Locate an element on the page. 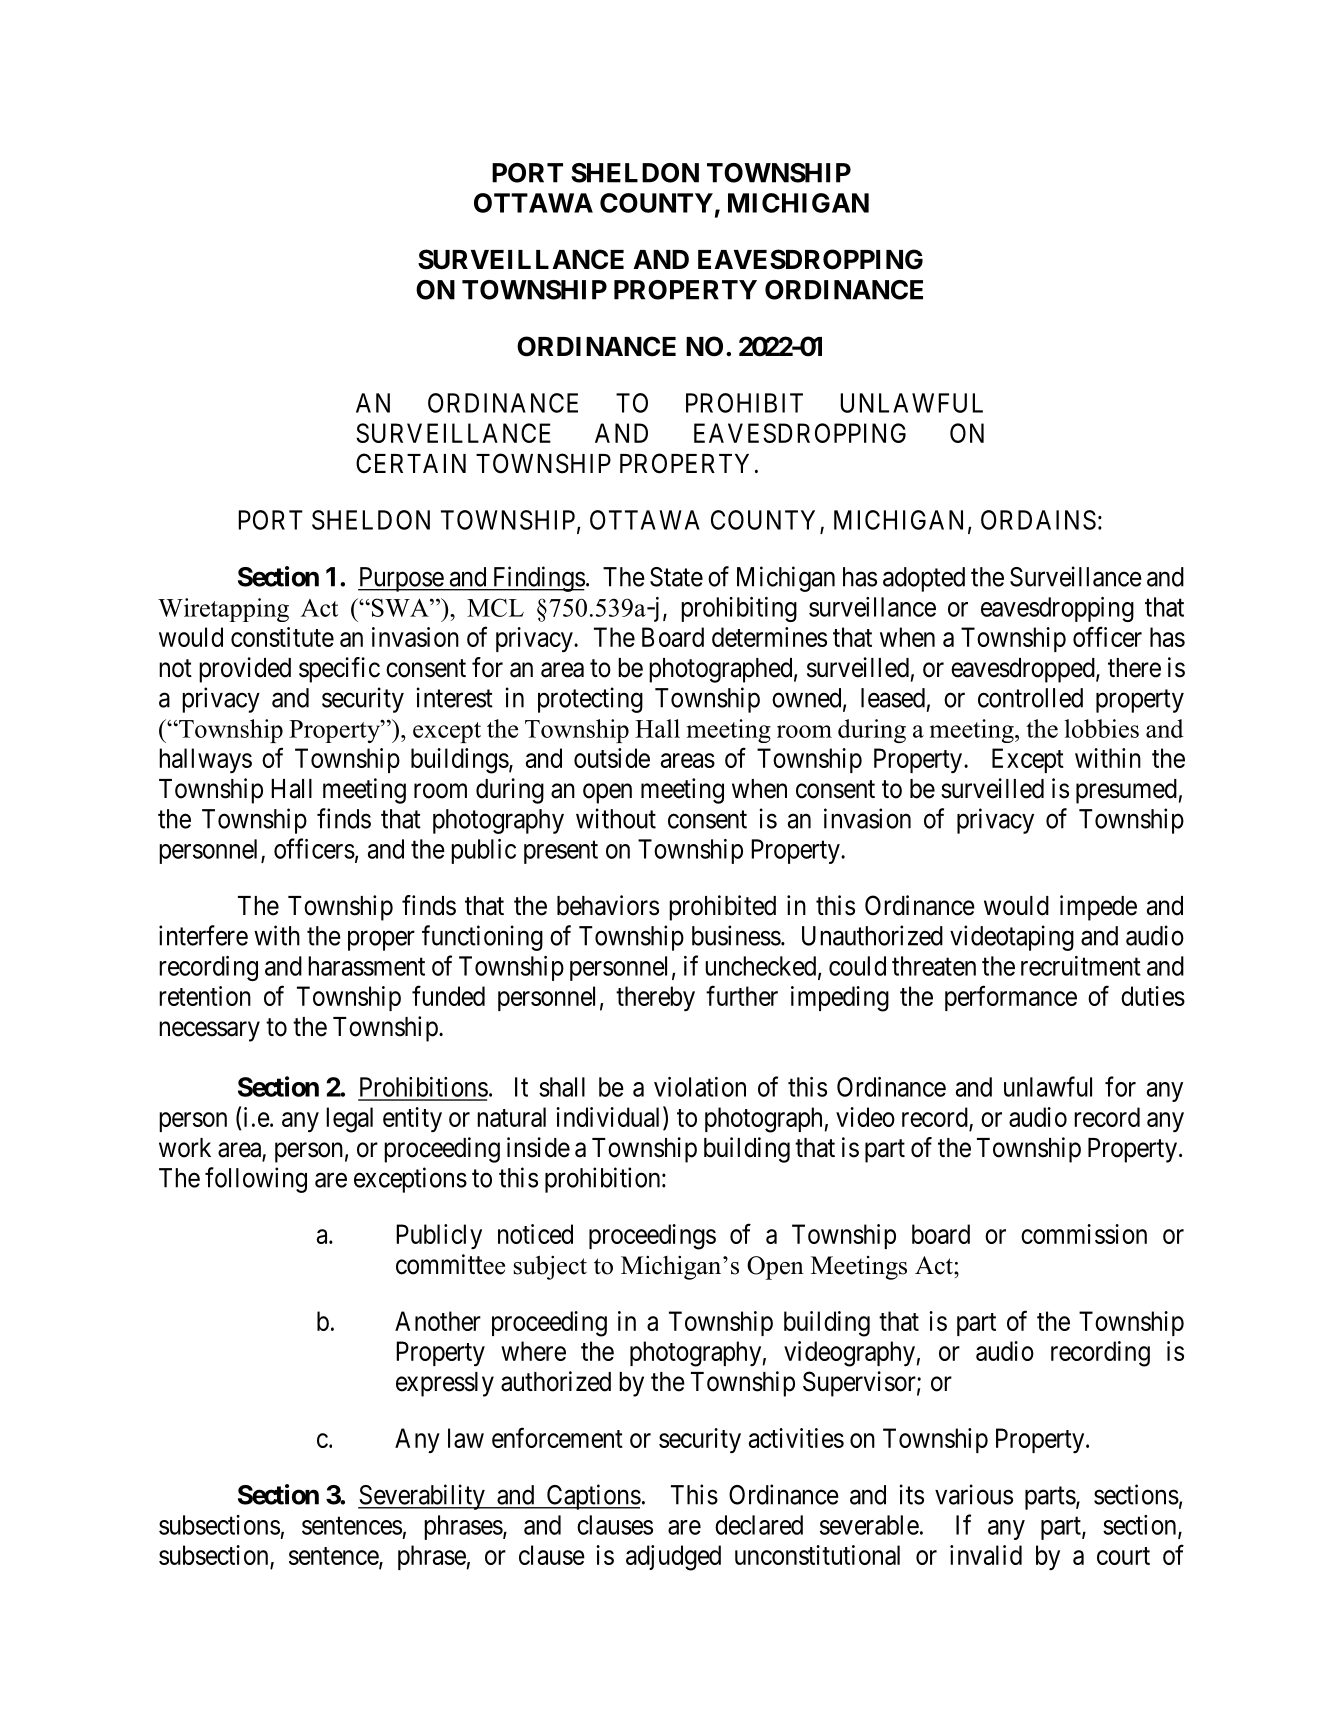 The width and height of the document is (1342, 1736). CERTAIN is located at coordinates (411, 463).
